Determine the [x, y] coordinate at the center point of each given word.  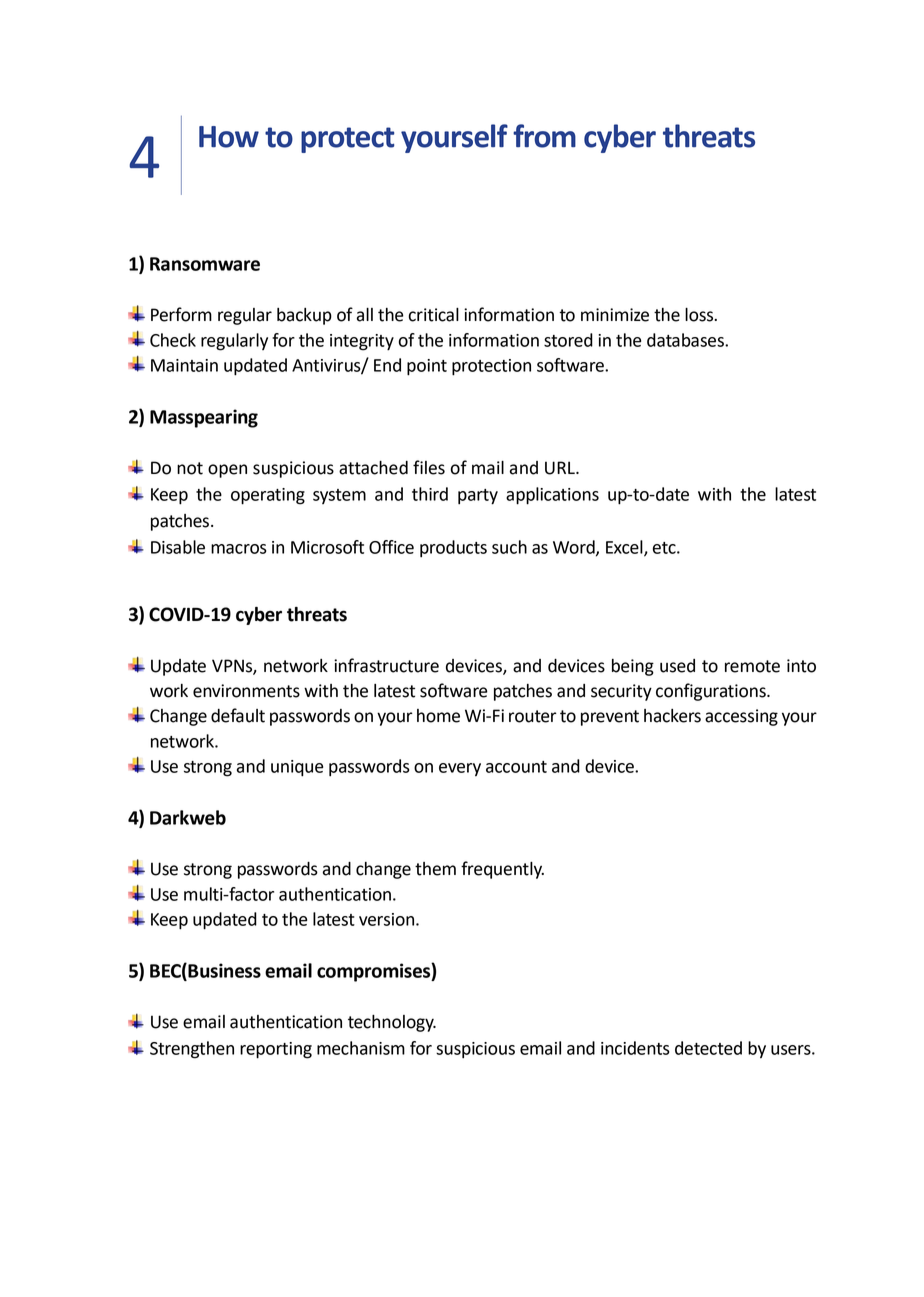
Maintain [184, 365]
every [460, 770]
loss [700, 315]
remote [752, 666]
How [229, 137]
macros [239, 549]
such [509, 547]
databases [686, 340]
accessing [741, 717]
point [427, 367]
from [544, 136]
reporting [276, 1050]
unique [297, 768]
